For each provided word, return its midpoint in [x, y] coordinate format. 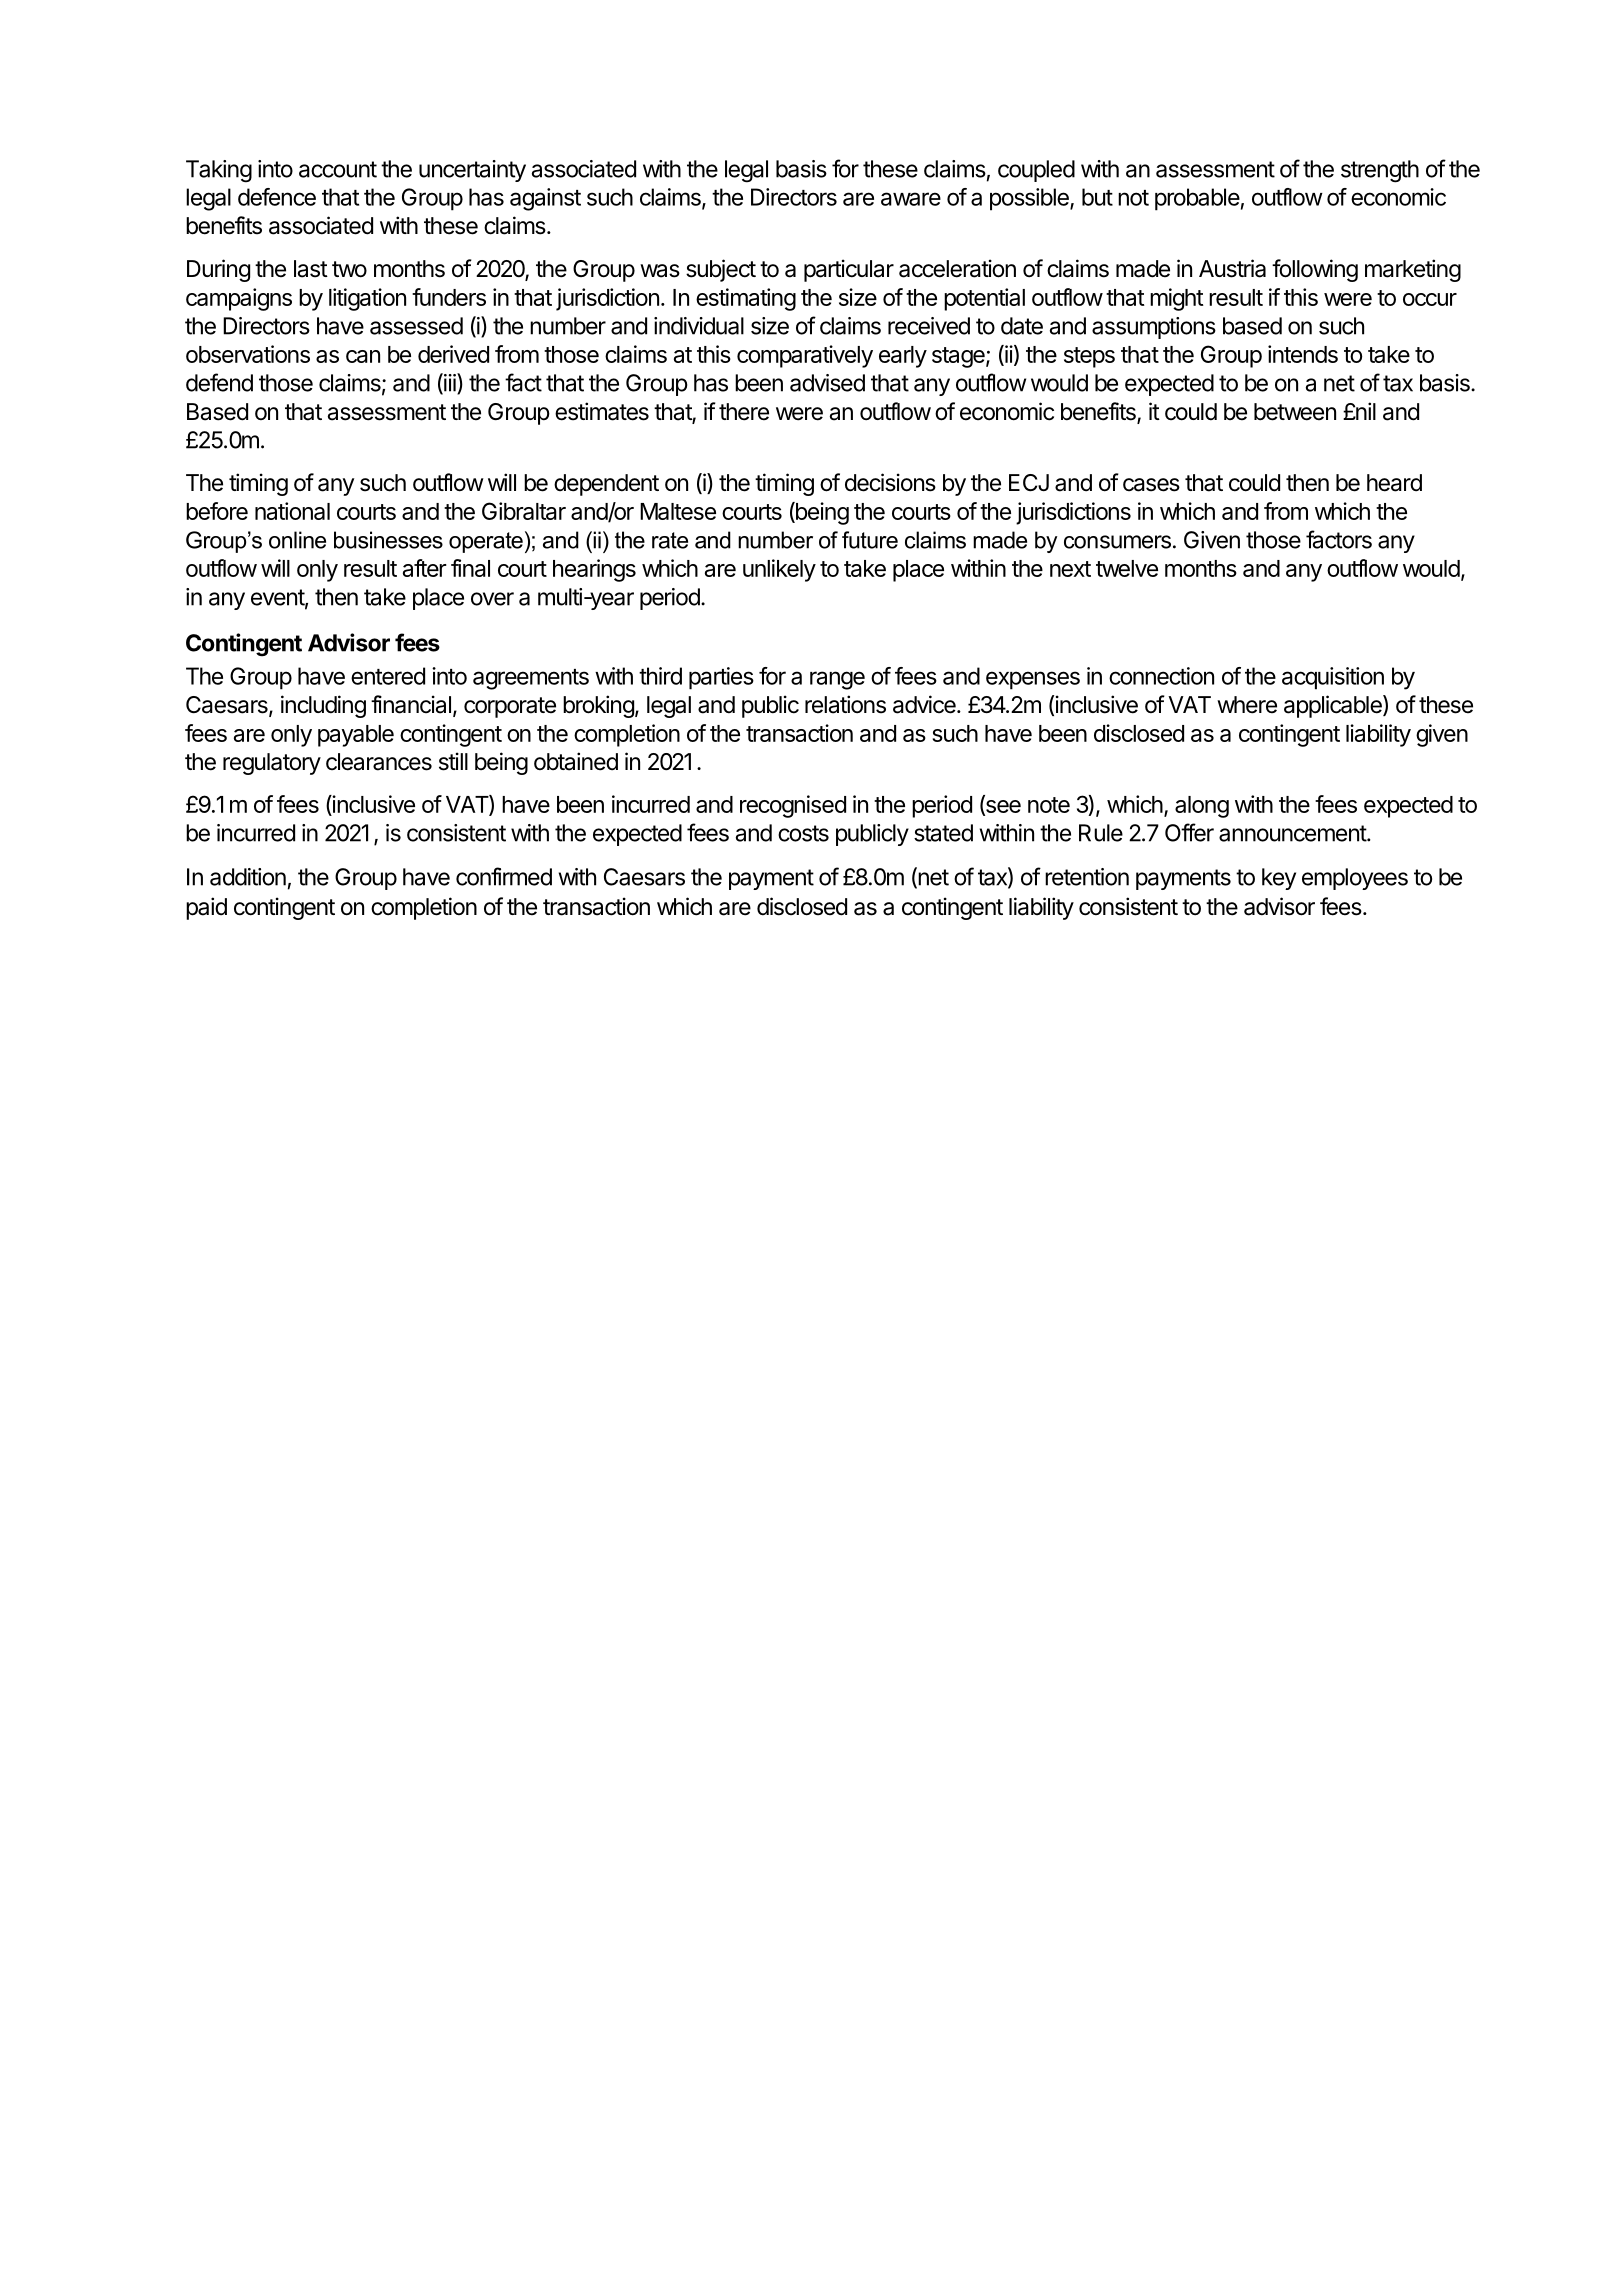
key [1279, 879]
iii [450, 383]
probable [1197, 199]
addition [248, 877]
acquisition [1333, 678]
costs [803, 833]
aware [911, 199]
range [837, 680]
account [338, 169]
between [1295, 412]
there [744, 412]
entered [388, 676]
